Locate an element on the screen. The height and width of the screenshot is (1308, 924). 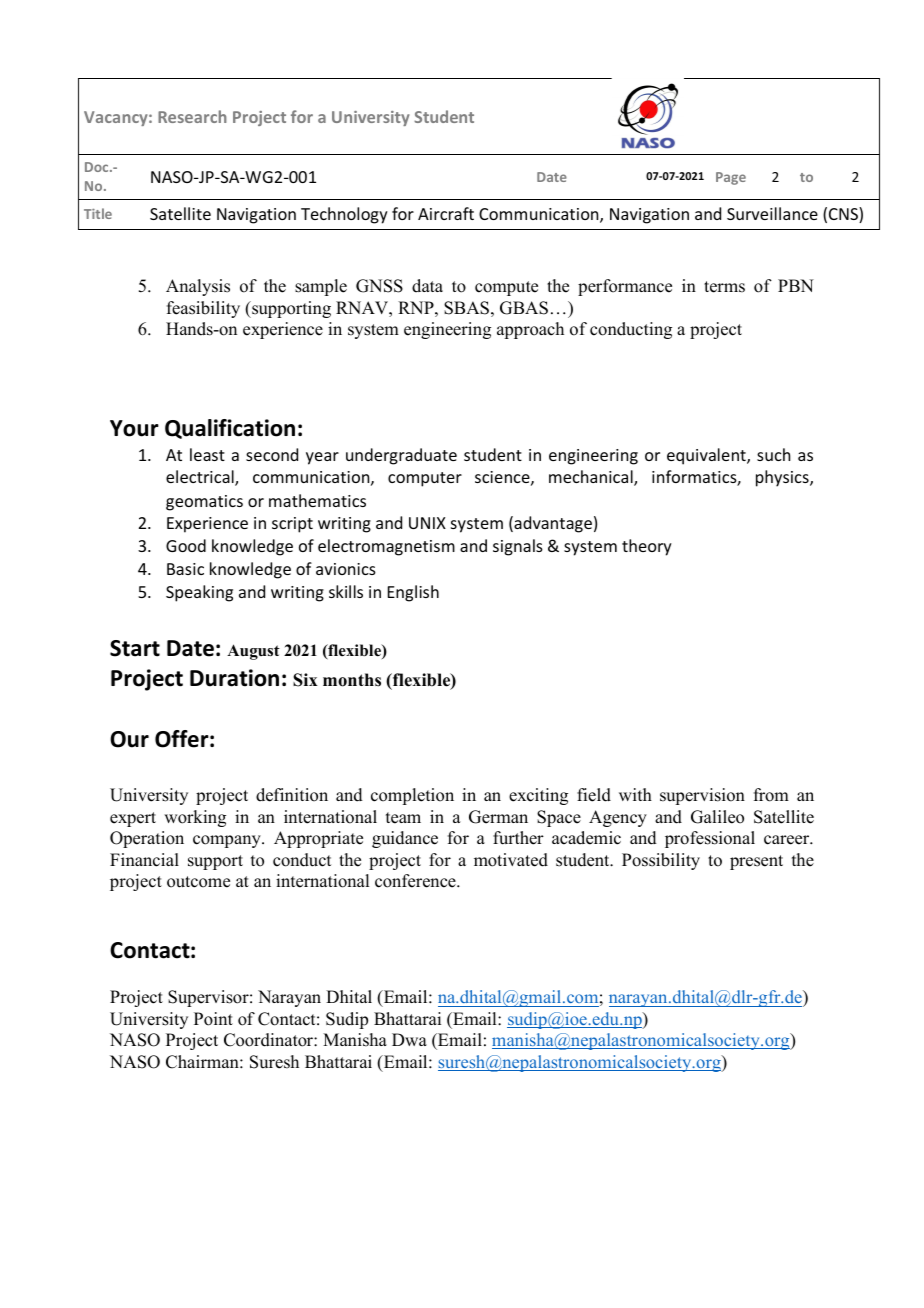
signals is located at coordinates (518, 547).
